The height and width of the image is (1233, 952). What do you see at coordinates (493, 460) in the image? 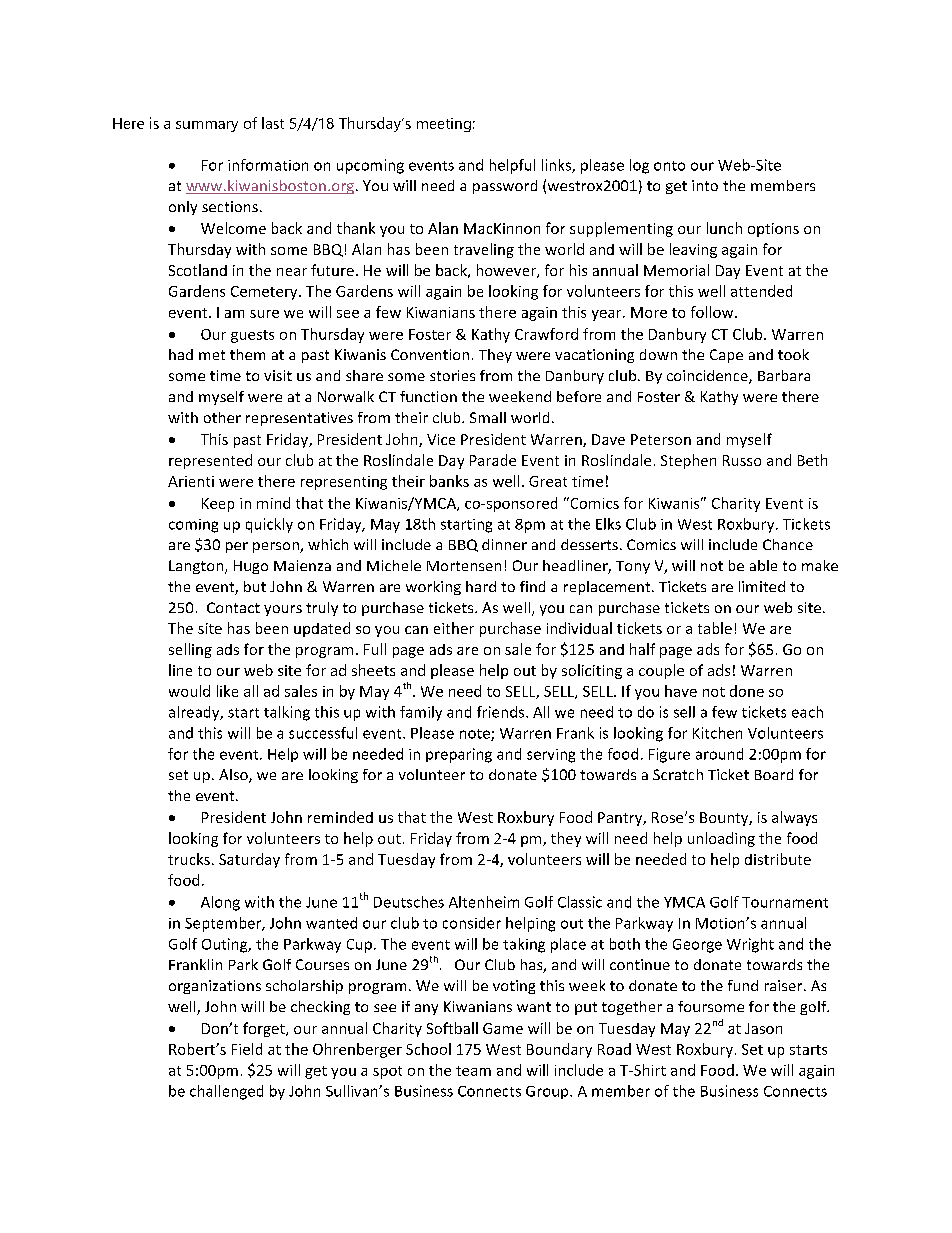
I see `Parade` at bounding box center [493, 460].
